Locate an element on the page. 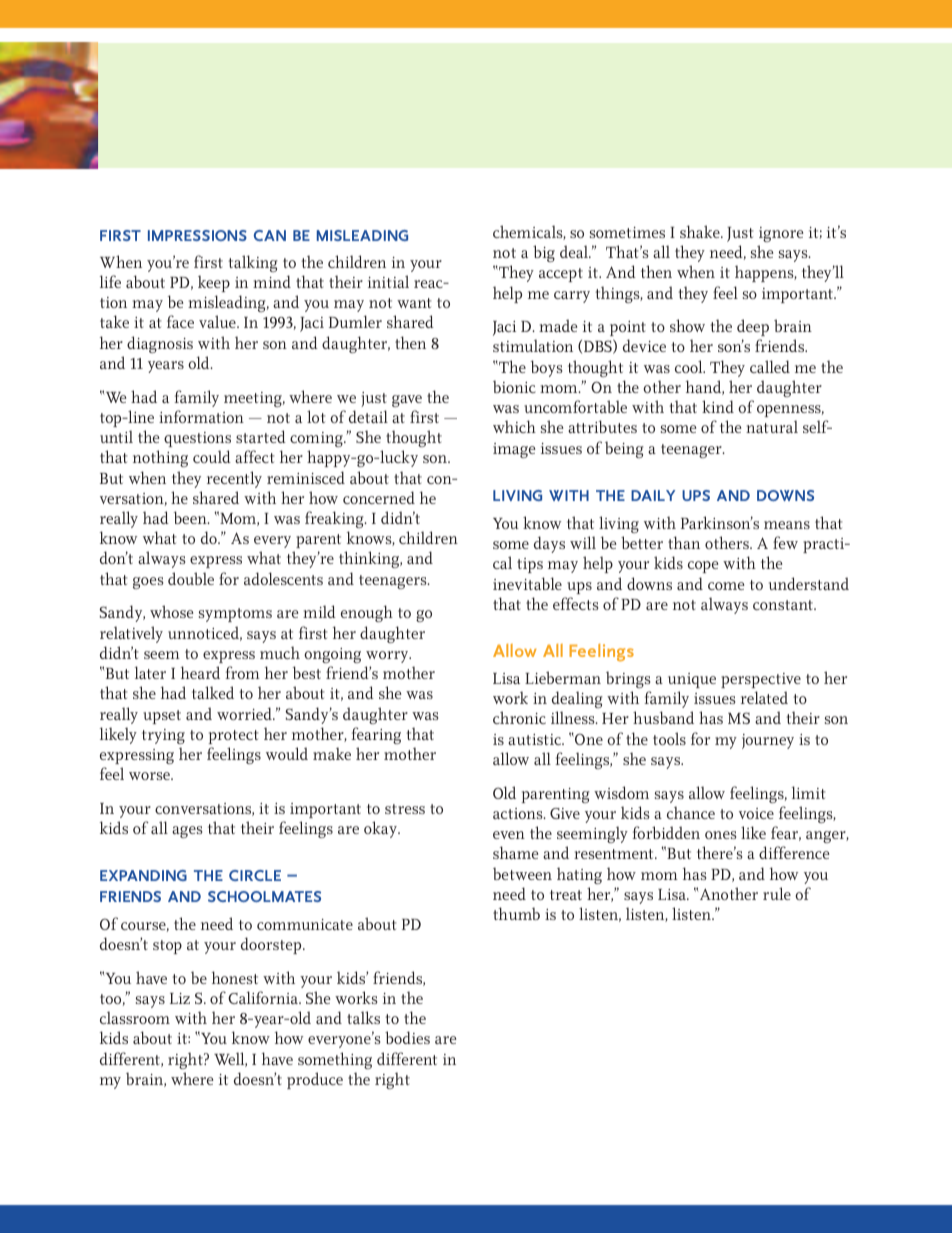 This document has width=952, height=1233. shame is located at coordinates (515, 852).
